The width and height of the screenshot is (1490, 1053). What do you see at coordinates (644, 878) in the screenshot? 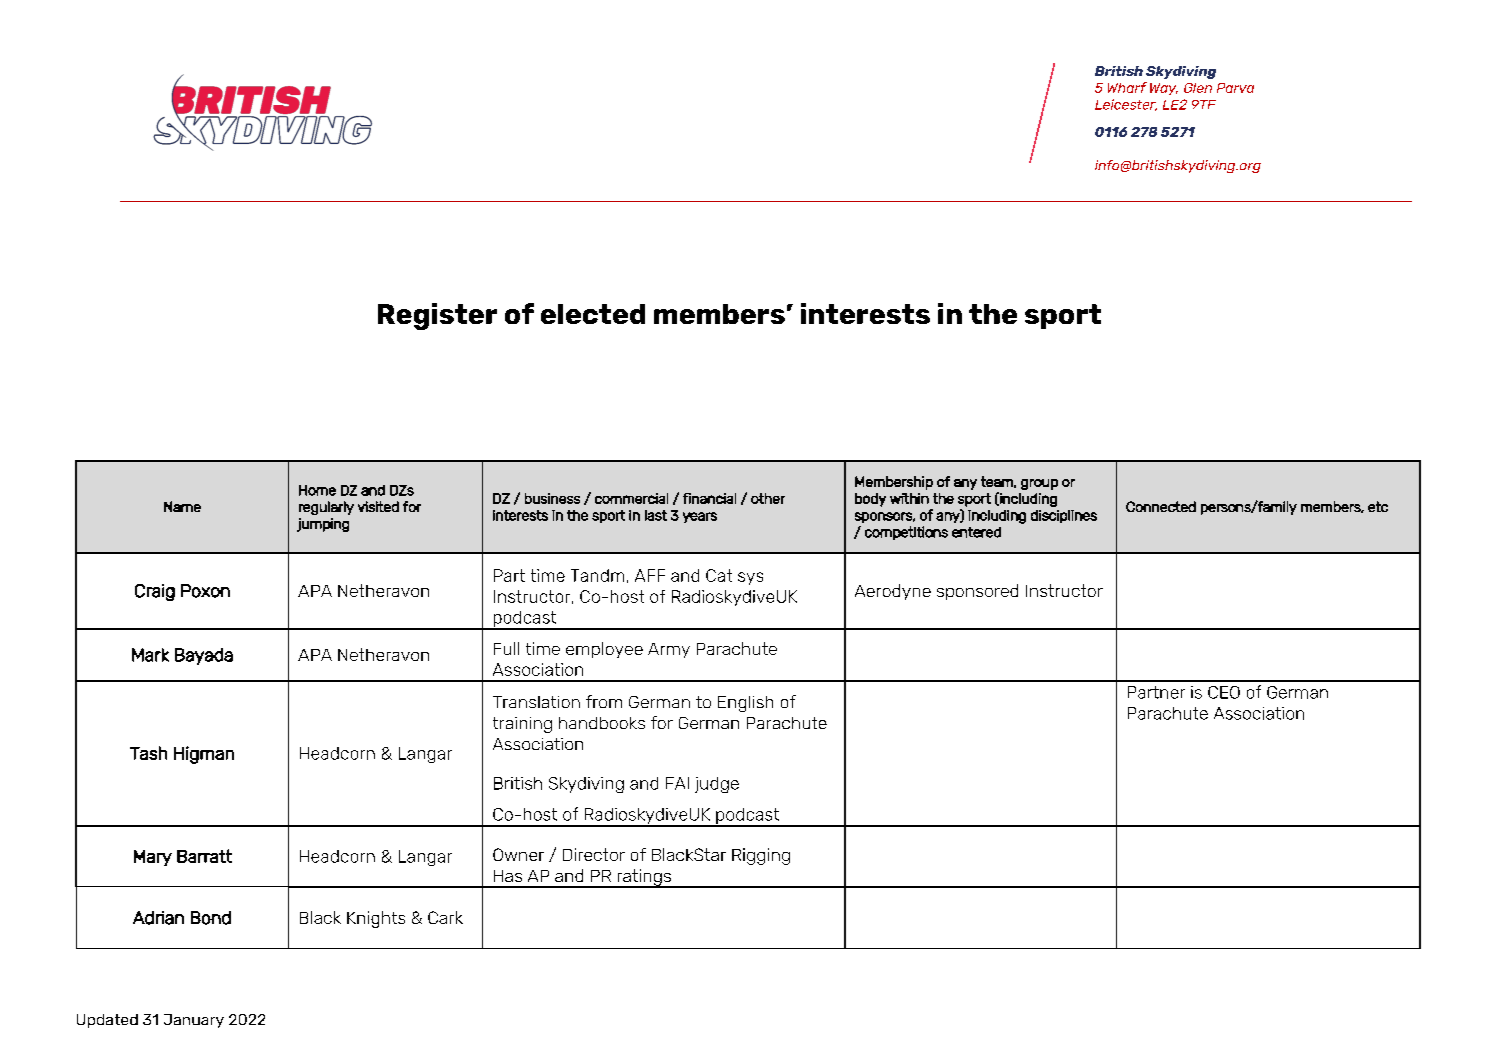
I see `ratings` at bounding box center [644, 878].
